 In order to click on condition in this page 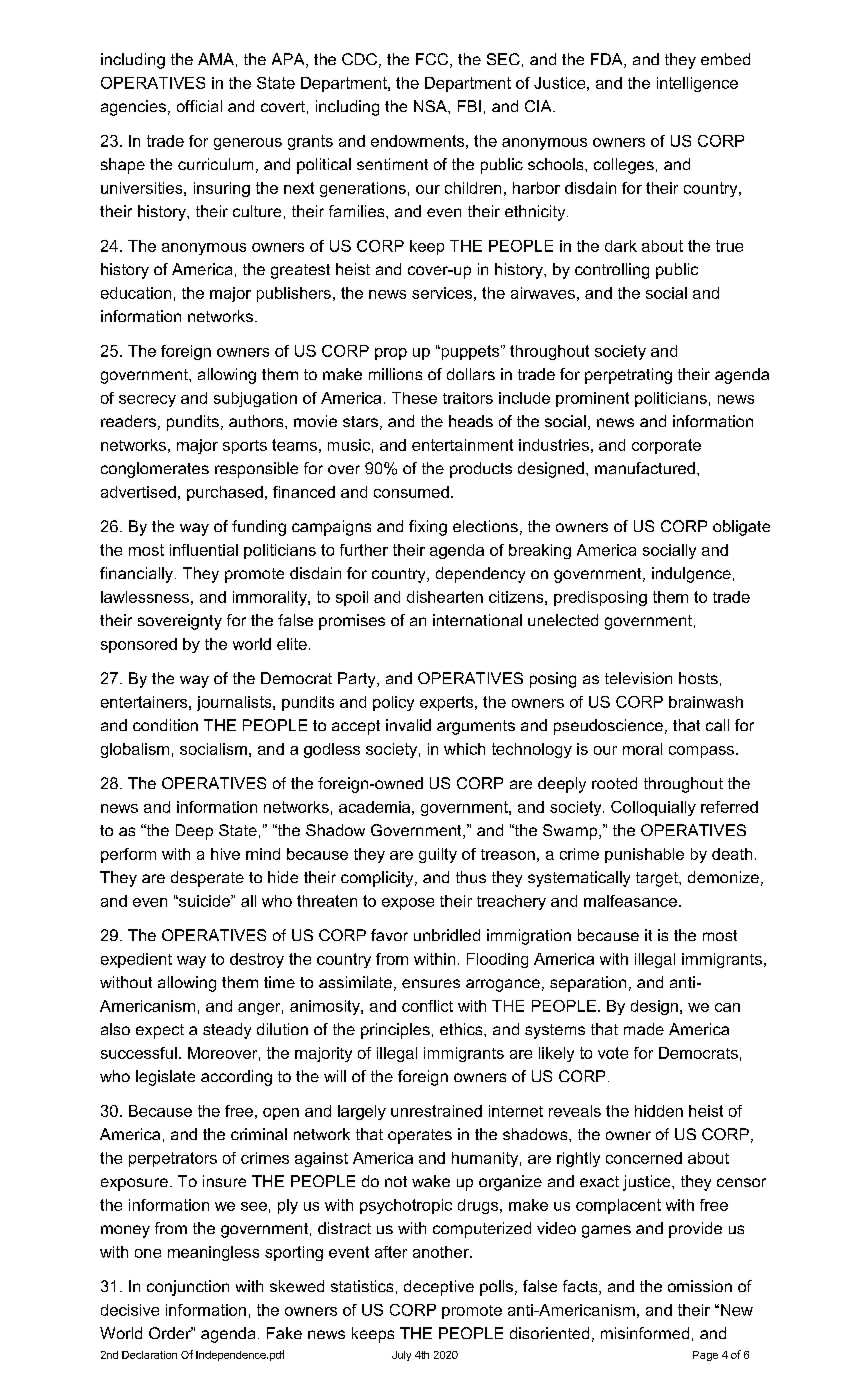, I will do `click(165, 725)`.
